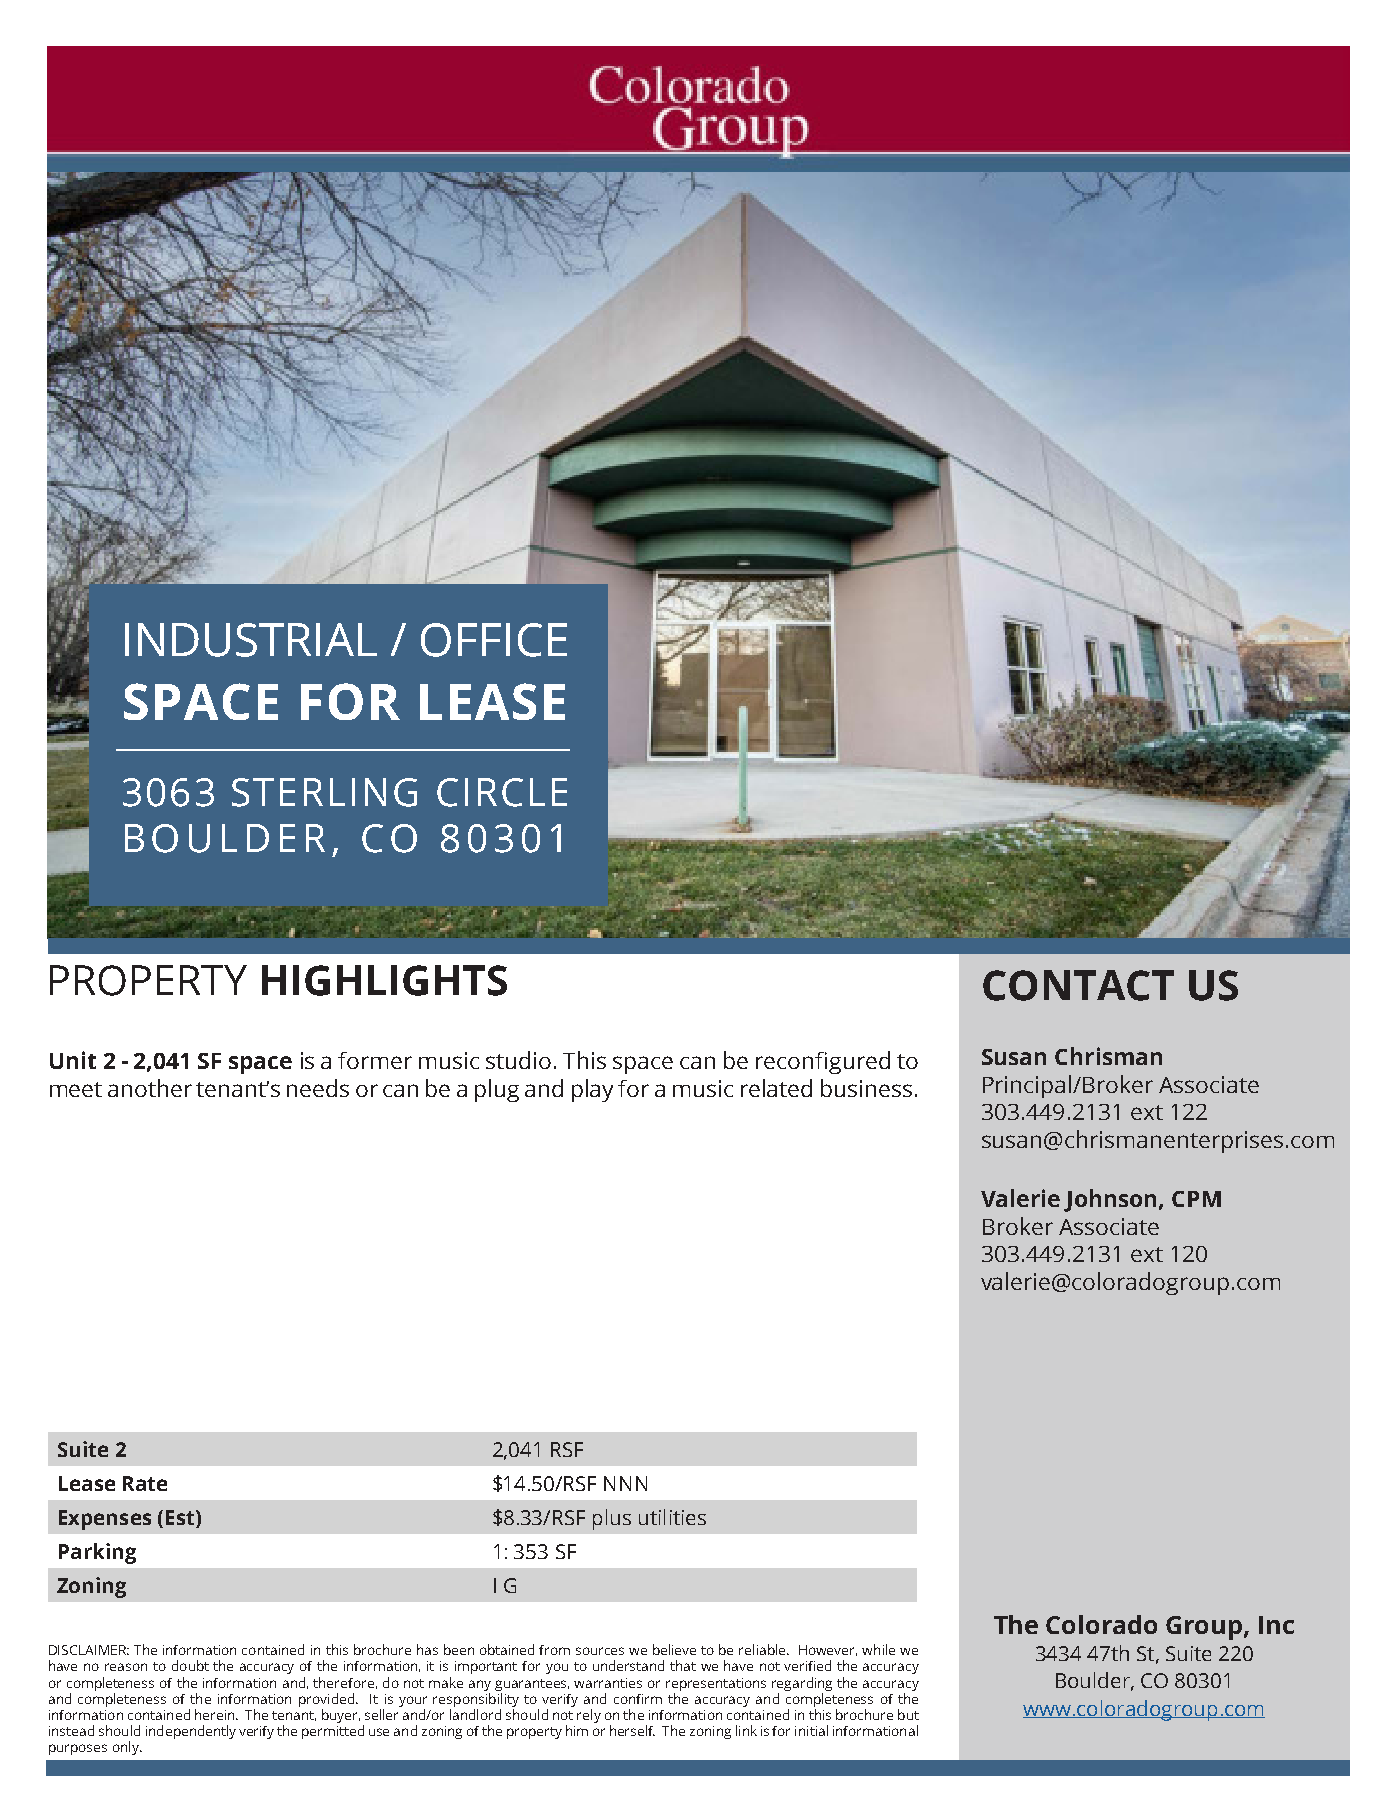  I want to click on herein, so click(216, 1714).
